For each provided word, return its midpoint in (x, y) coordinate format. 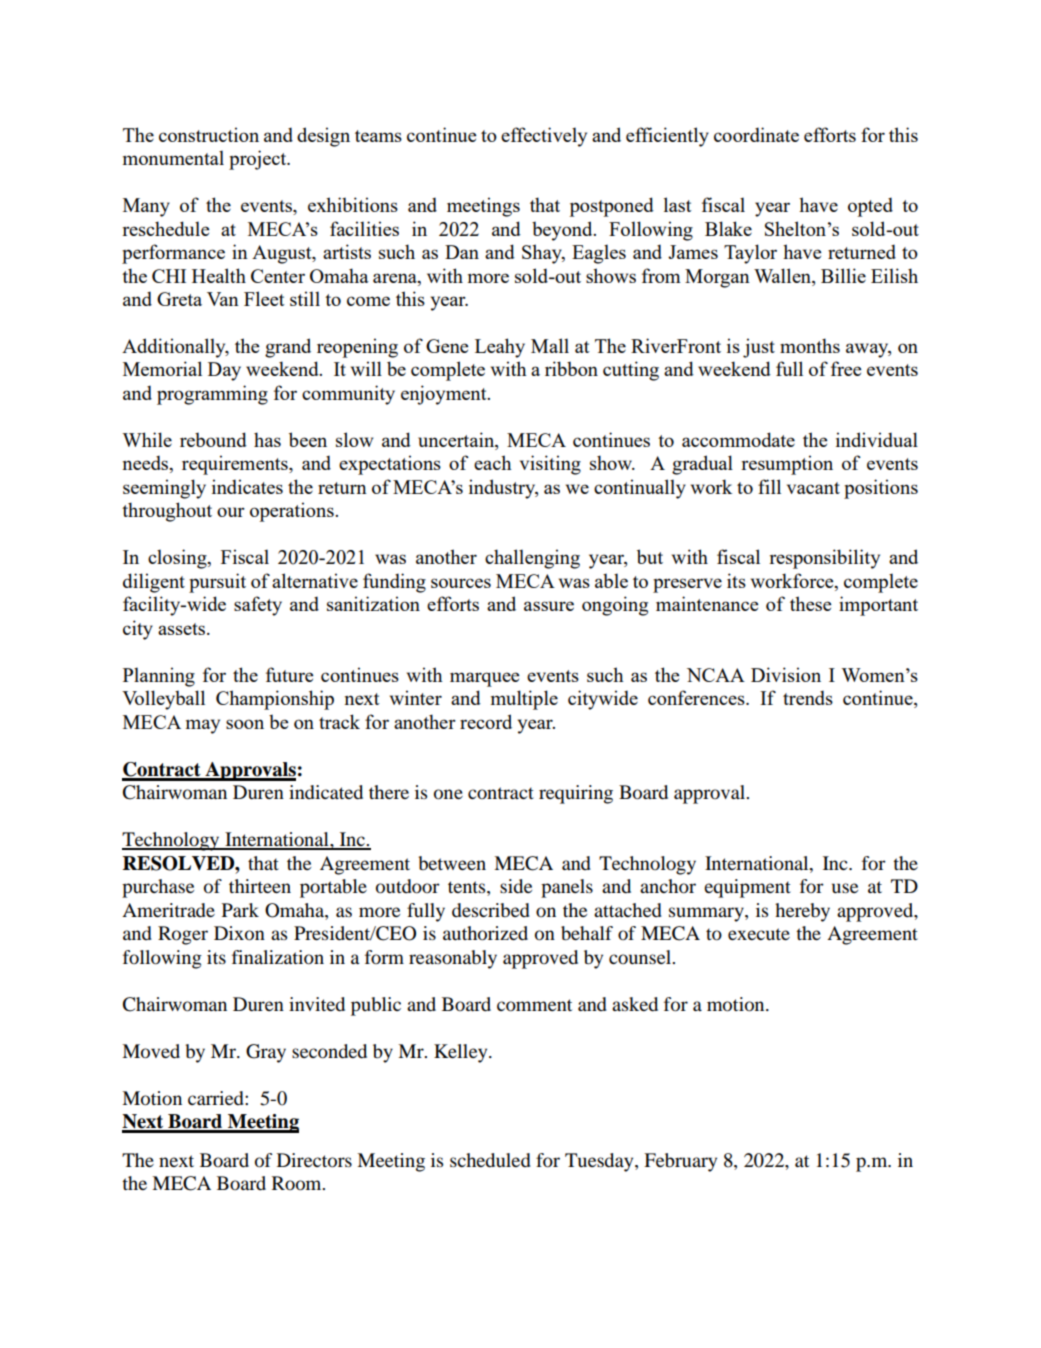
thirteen (260, 886)
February (680, 1162)
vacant (813, 488)
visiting (550, 465)
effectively (544, 137)
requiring (576, 794)
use (845, 888)
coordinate (756, 134)
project (259, 160)
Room (298, 1183)
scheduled (490, 1160)
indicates (247, 486)
